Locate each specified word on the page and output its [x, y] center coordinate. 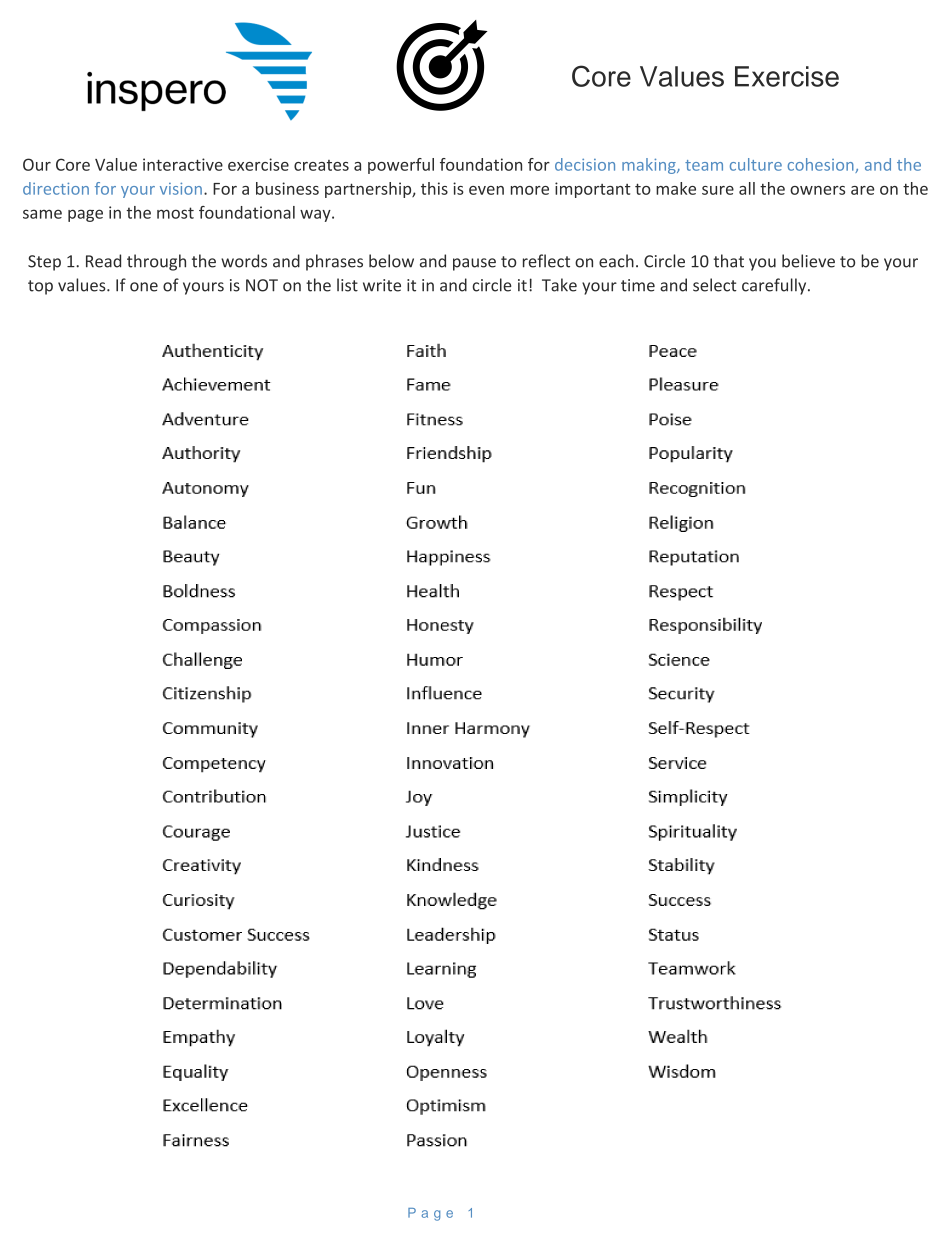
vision [181, 189]
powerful [401, 166]
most [175, 213]
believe [808, 261]
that [729, 261]
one [144, 287]
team [704, 165]
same [42, 214]
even [486, 190]
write [382, 285]
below [391, 261]
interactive [183, 164]
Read [103, 261]
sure [718, 190]
